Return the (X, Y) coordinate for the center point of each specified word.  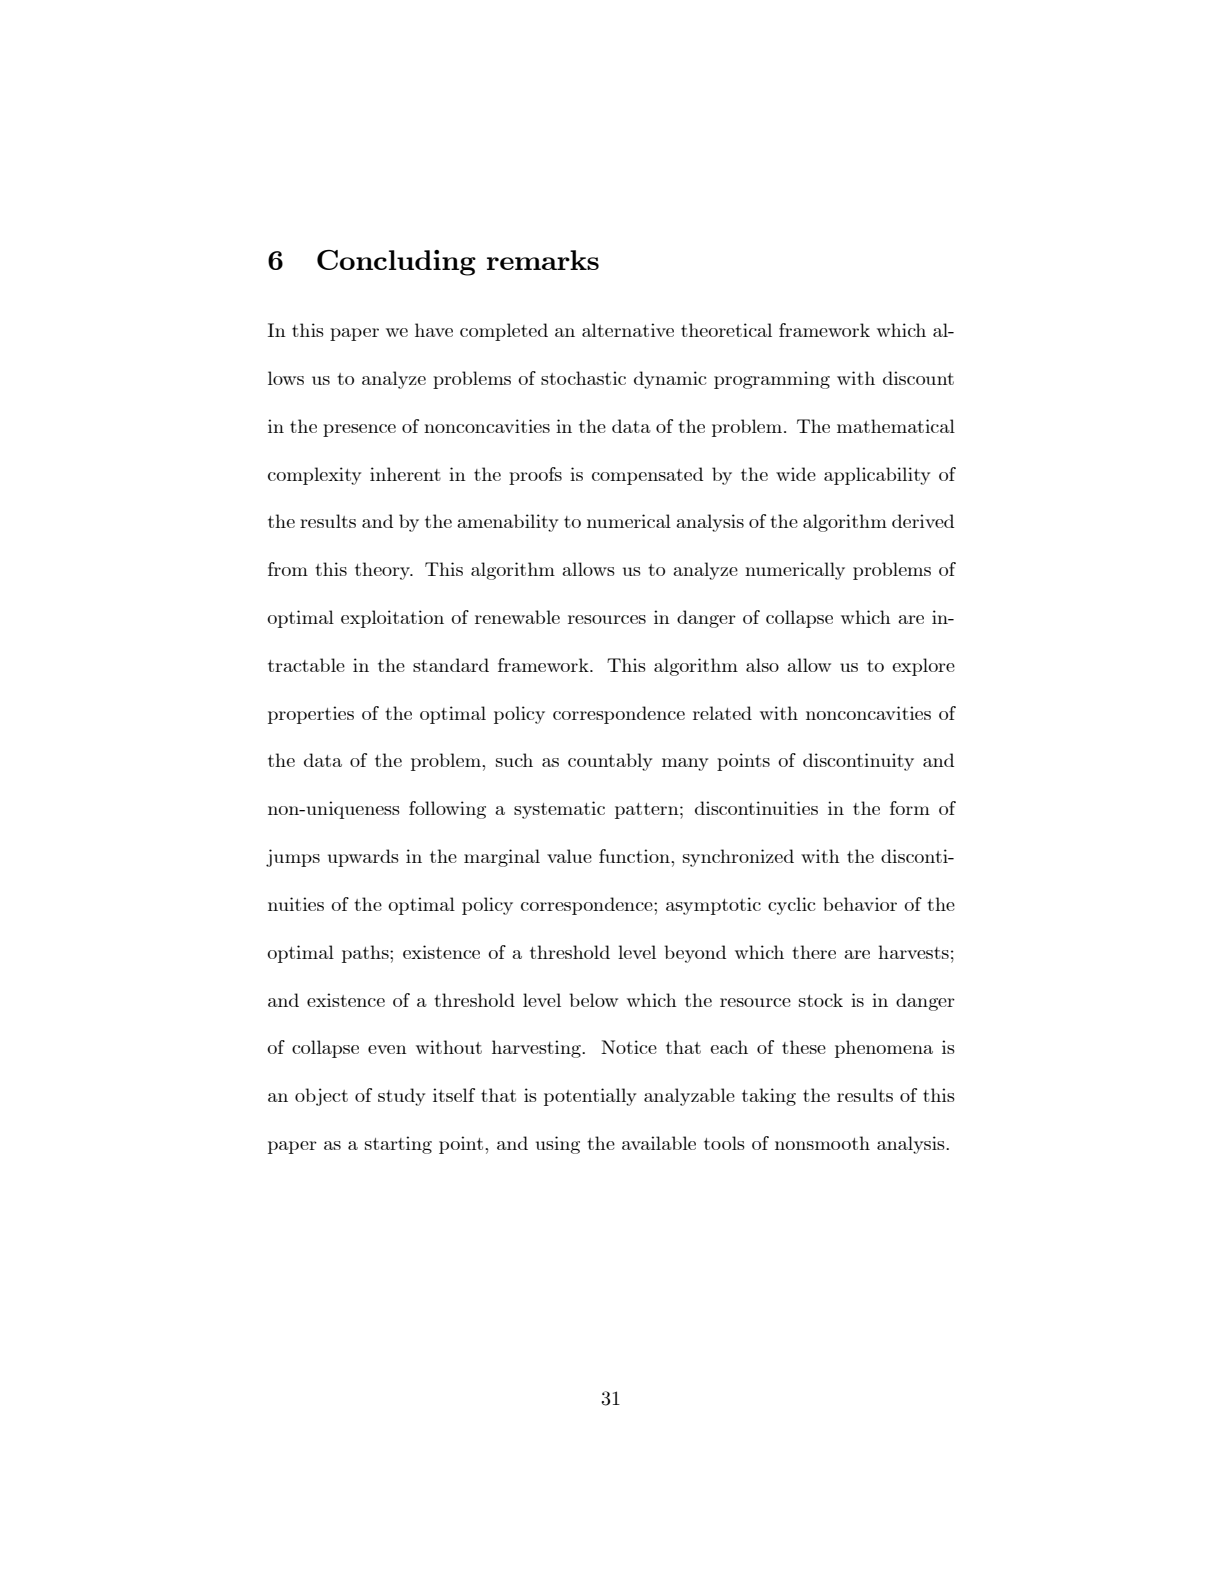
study (402, 1097)
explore (923, 667)
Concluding (396, 263)
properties (311, 715)
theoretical (726, 330)
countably (610, 762)
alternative (628, 330)
